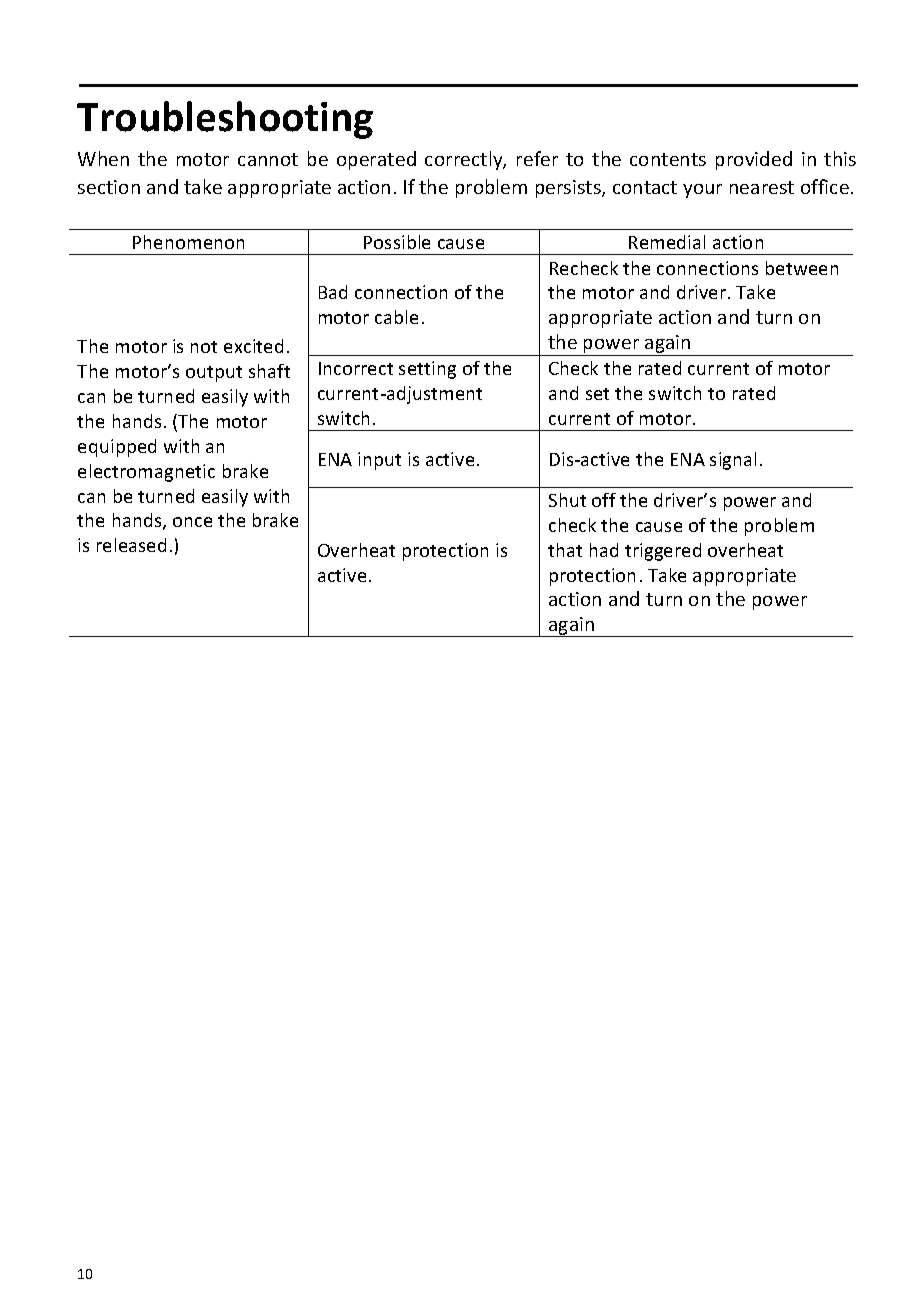 The height and width of the document is (1308, 924). Describe the element at coordinates (188, 242) in the document. I see `Phenomenon` at that location.
